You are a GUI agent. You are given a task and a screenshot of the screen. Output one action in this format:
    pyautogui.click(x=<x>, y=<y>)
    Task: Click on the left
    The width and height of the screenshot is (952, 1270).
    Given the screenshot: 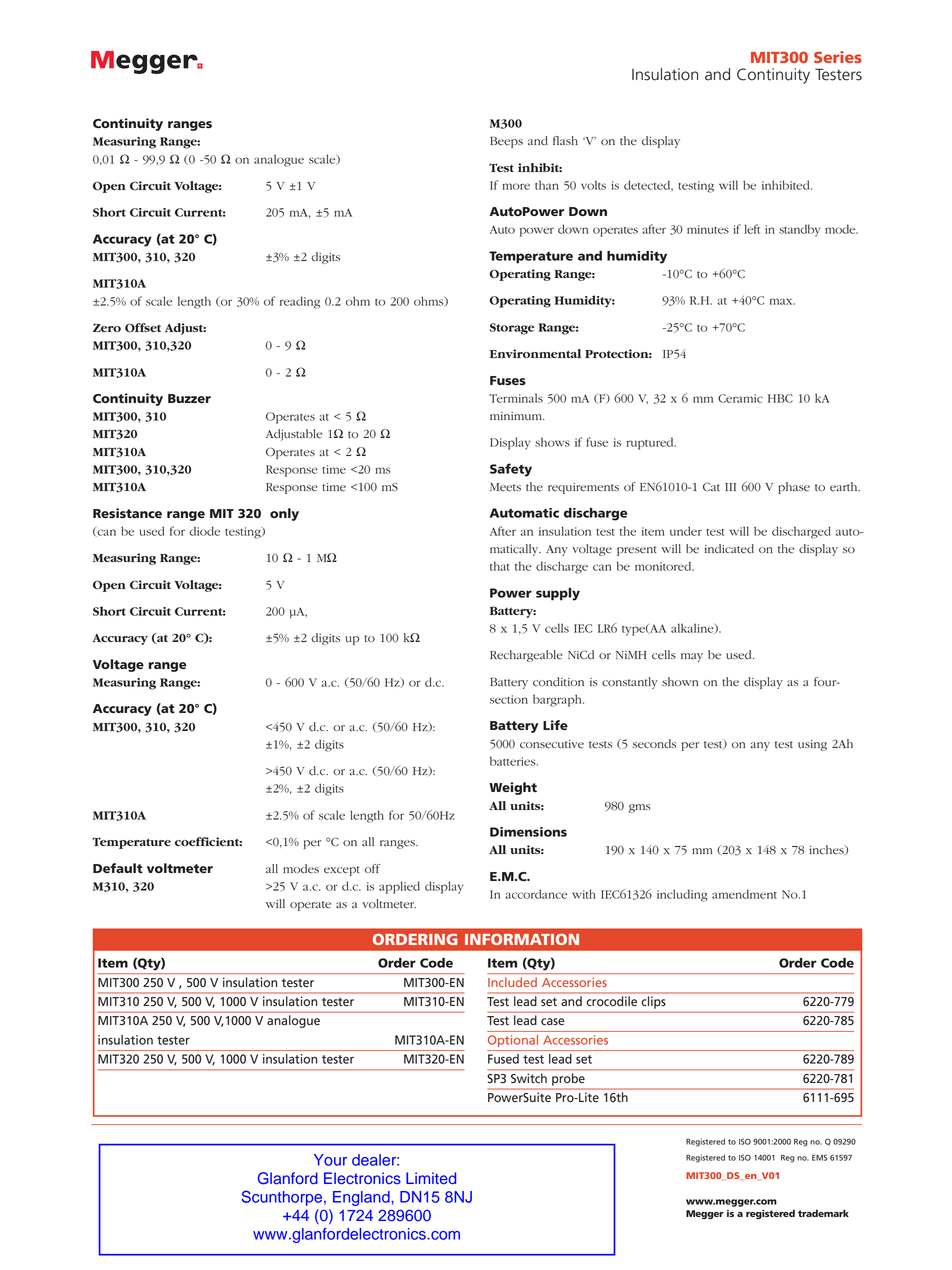 What is the action you would take?
    pyautogui.click(x=752, y=229)
